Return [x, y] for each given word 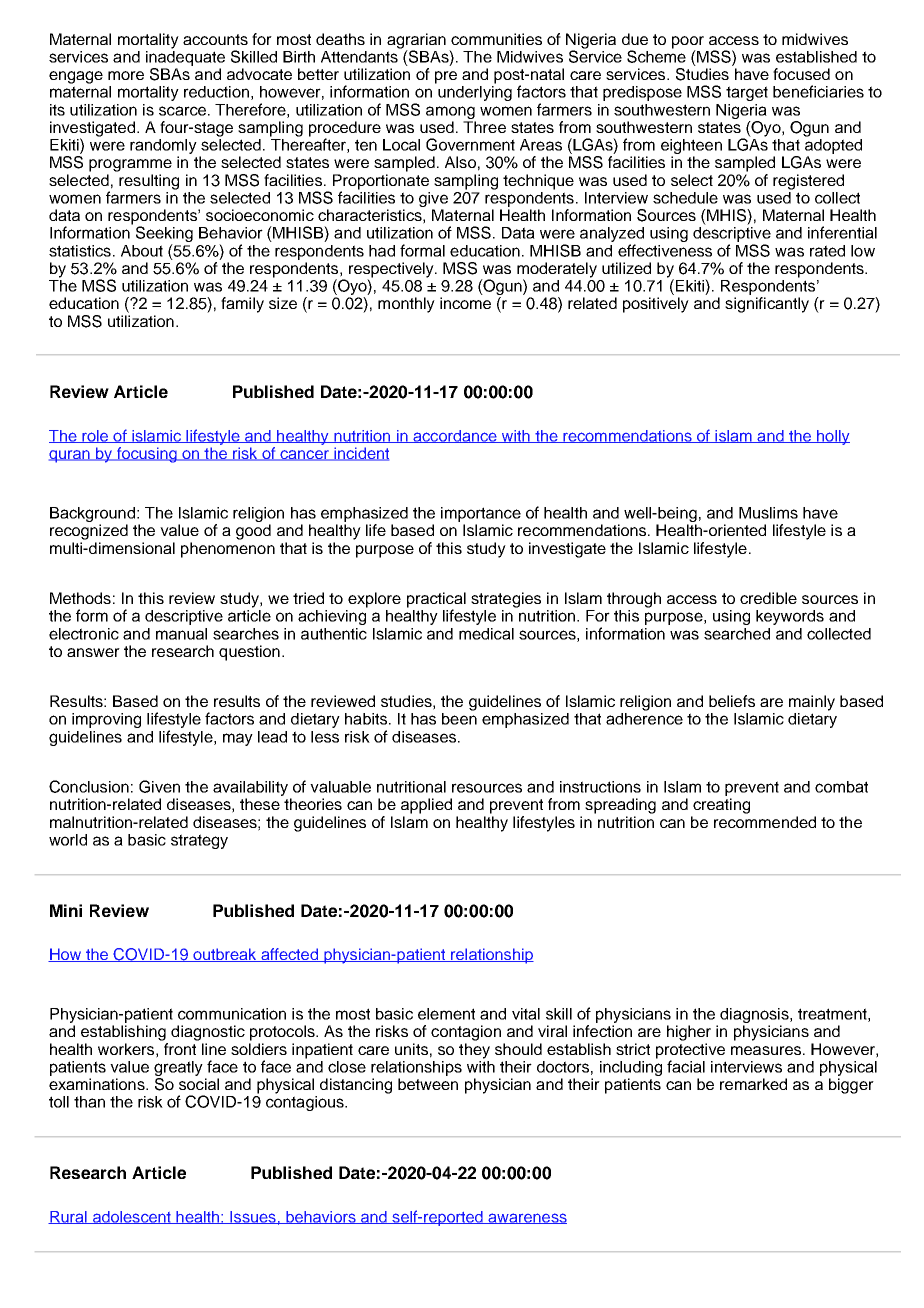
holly [832, 437]
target [747, 93]
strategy [199, 841]
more [126, 75]
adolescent [131, 1217]
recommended [765, 822]
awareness [526, 1218]
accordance [455, 436]
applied [426, 806]
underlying [475, 93]
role [95, 436]
